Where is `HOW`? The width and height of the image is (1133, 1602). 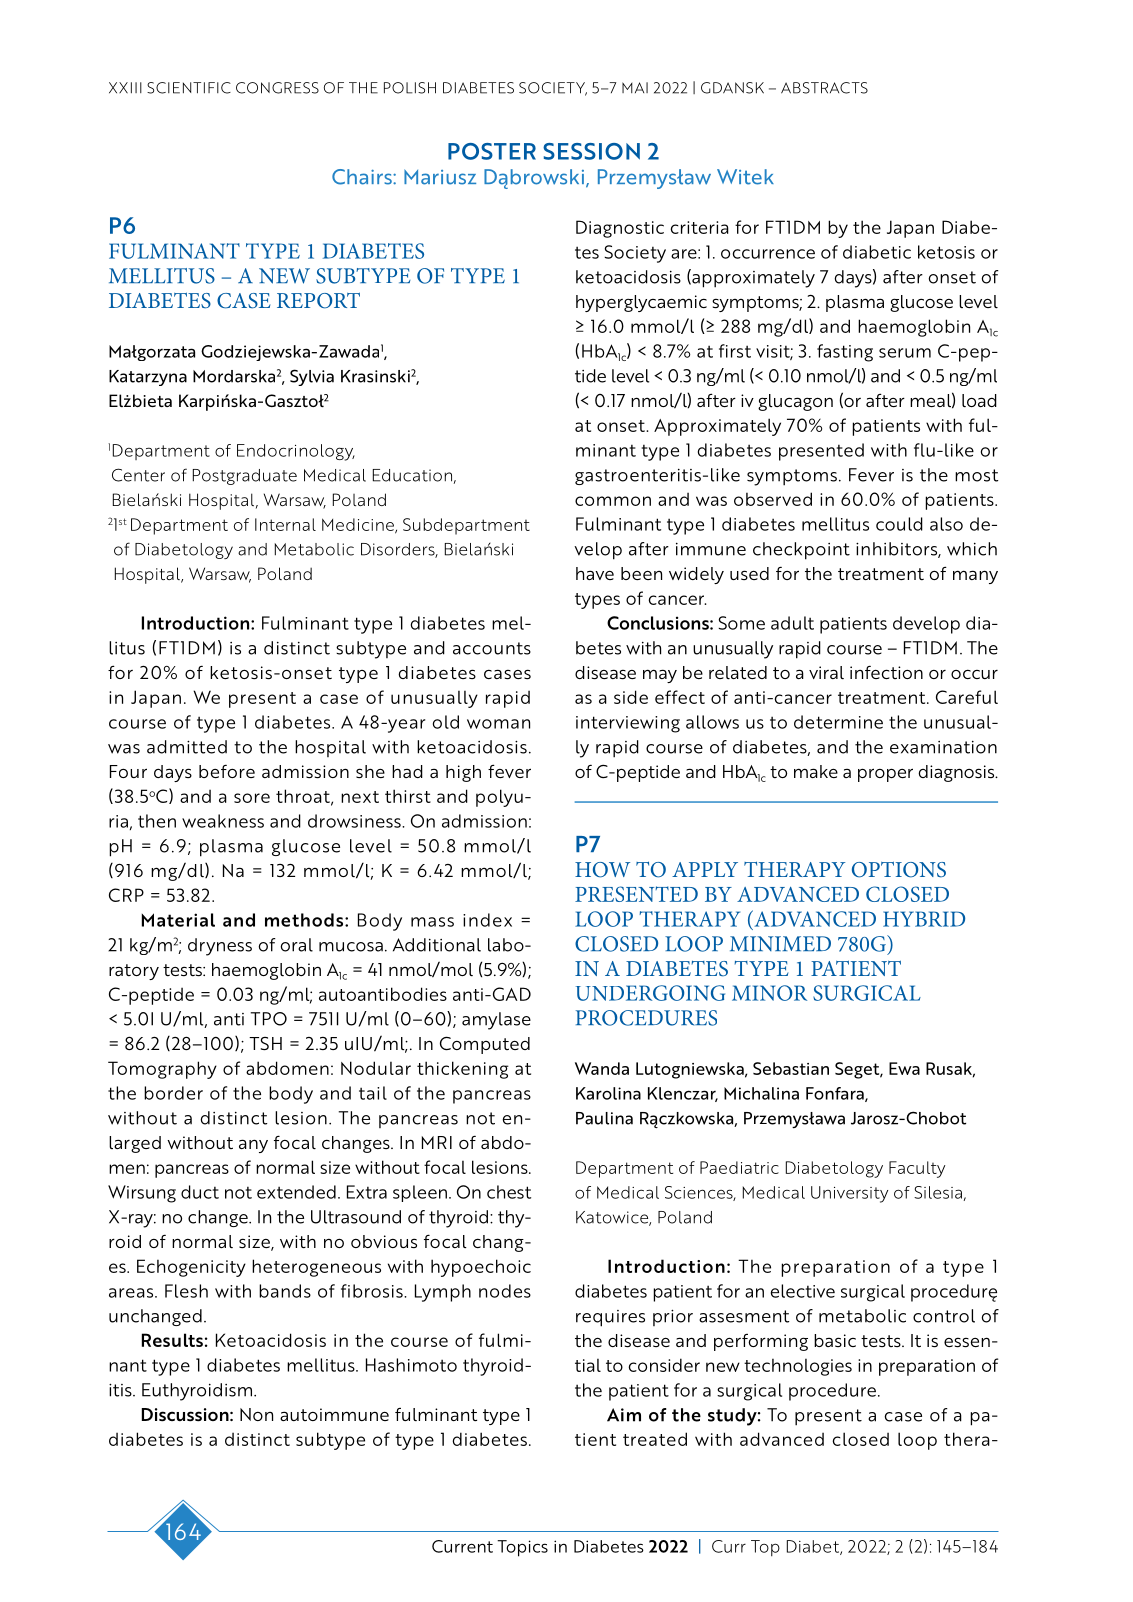
HOW is located at coordinates (602, 870).
